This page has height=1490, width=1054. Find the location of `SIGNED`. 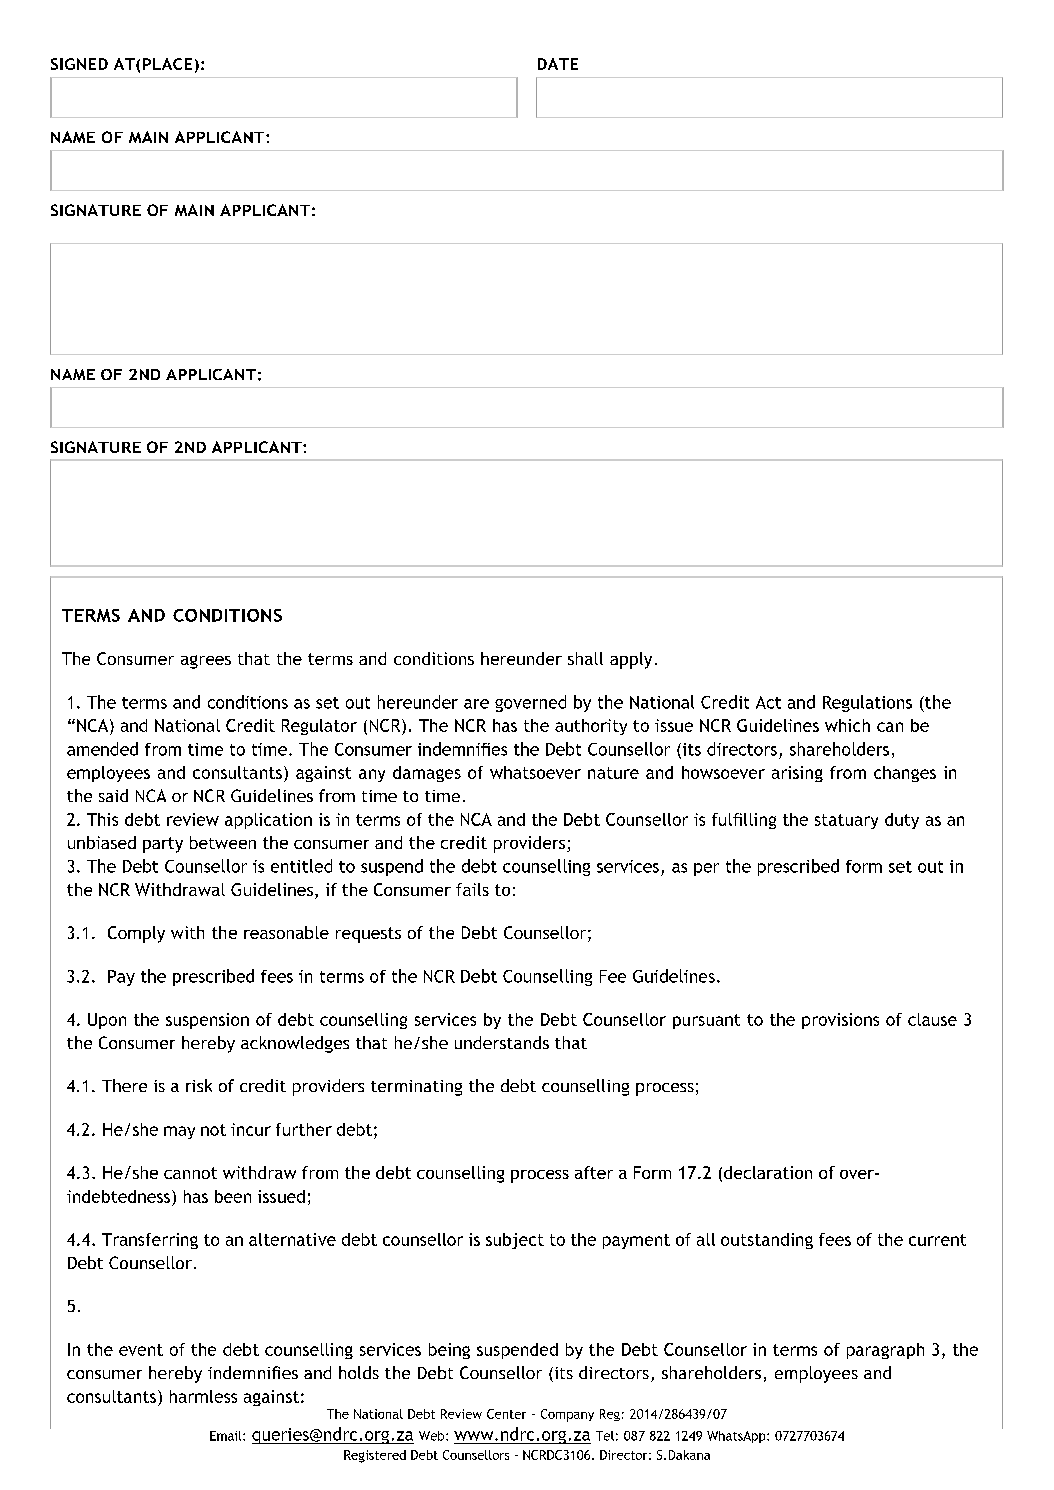

SIGNED is located at coordinates (79, 64).
